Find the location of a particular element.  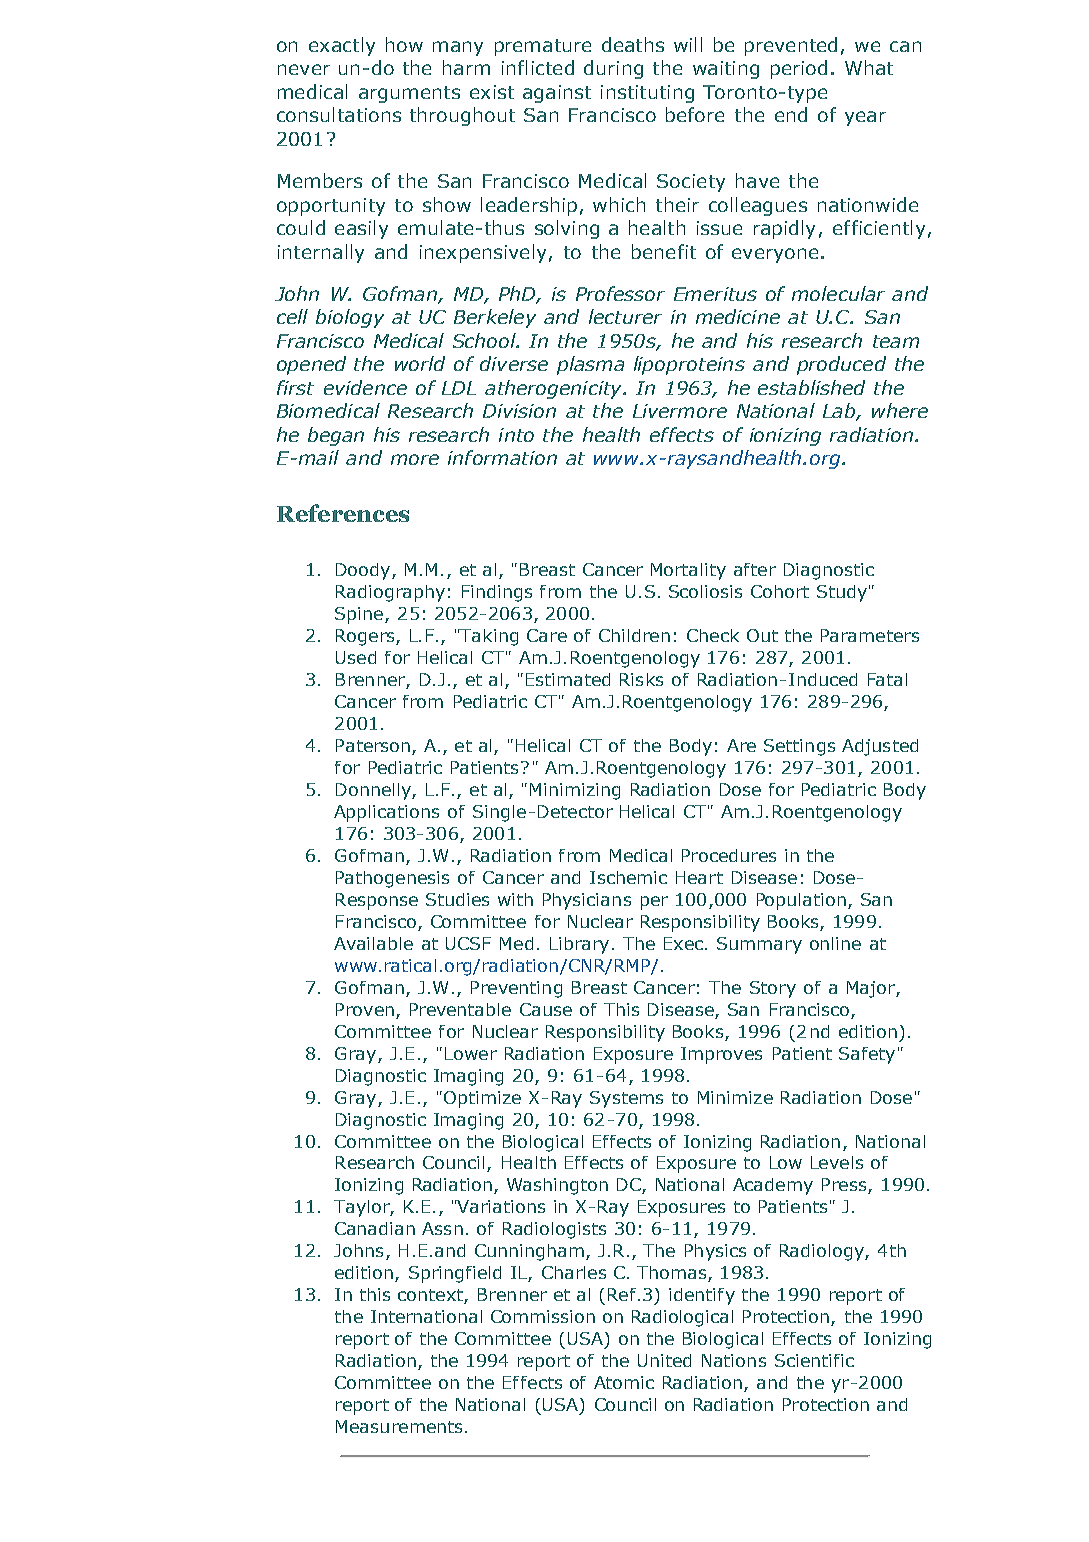

Spine is located at coordinates (359, 615).
